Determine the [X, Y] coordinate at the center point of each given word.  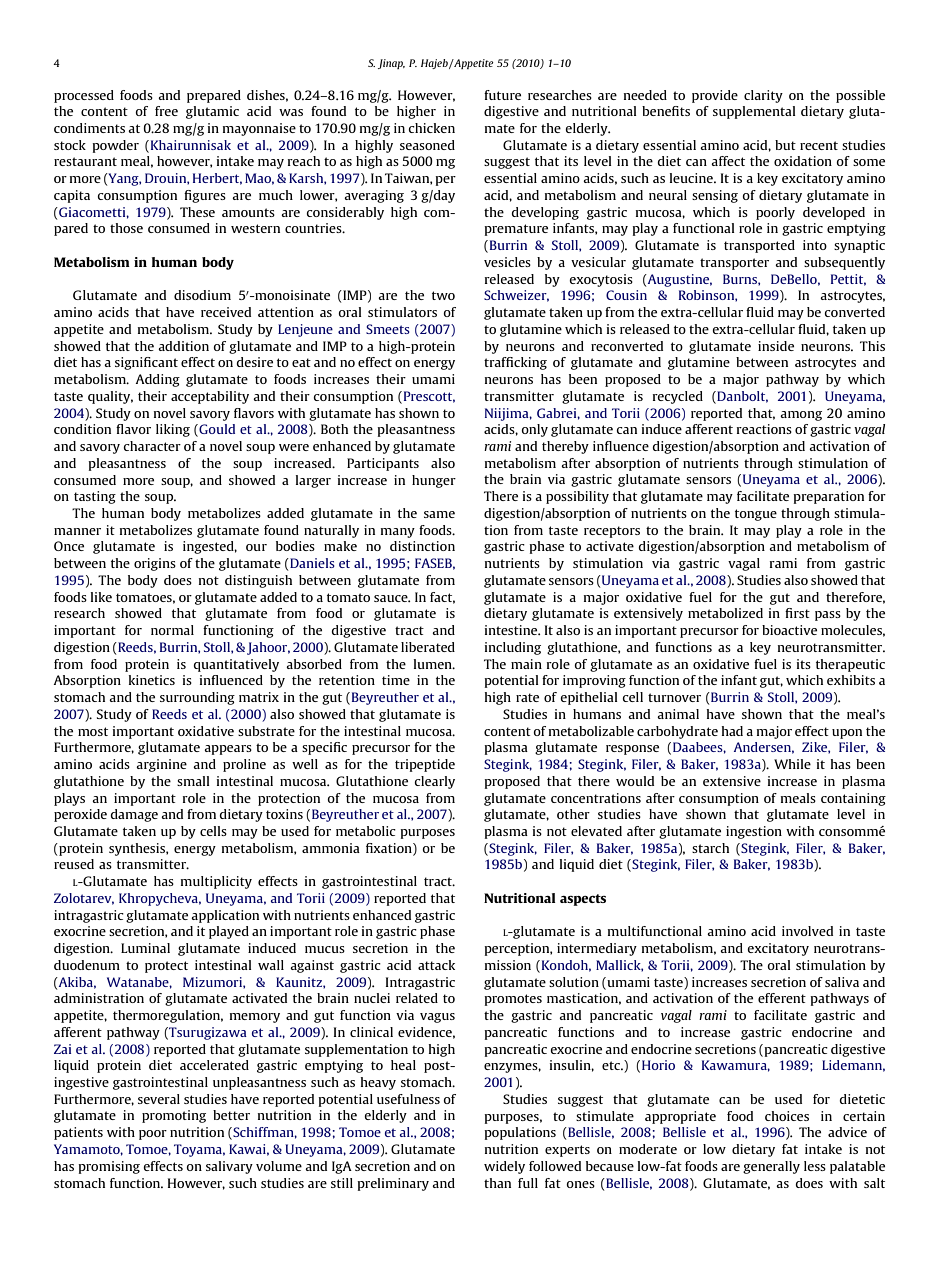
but [785, 145]
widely [504, 1167]
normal [172, 630]
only [534, 430]
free [166, 111]
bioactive [789, 630]
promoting [174, 1116]
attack [436, 965]
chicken [431, 128]
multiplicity [216, 882]
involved [807, 931]
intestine [512, 630]
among [801, 416]
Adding [157, 380]
